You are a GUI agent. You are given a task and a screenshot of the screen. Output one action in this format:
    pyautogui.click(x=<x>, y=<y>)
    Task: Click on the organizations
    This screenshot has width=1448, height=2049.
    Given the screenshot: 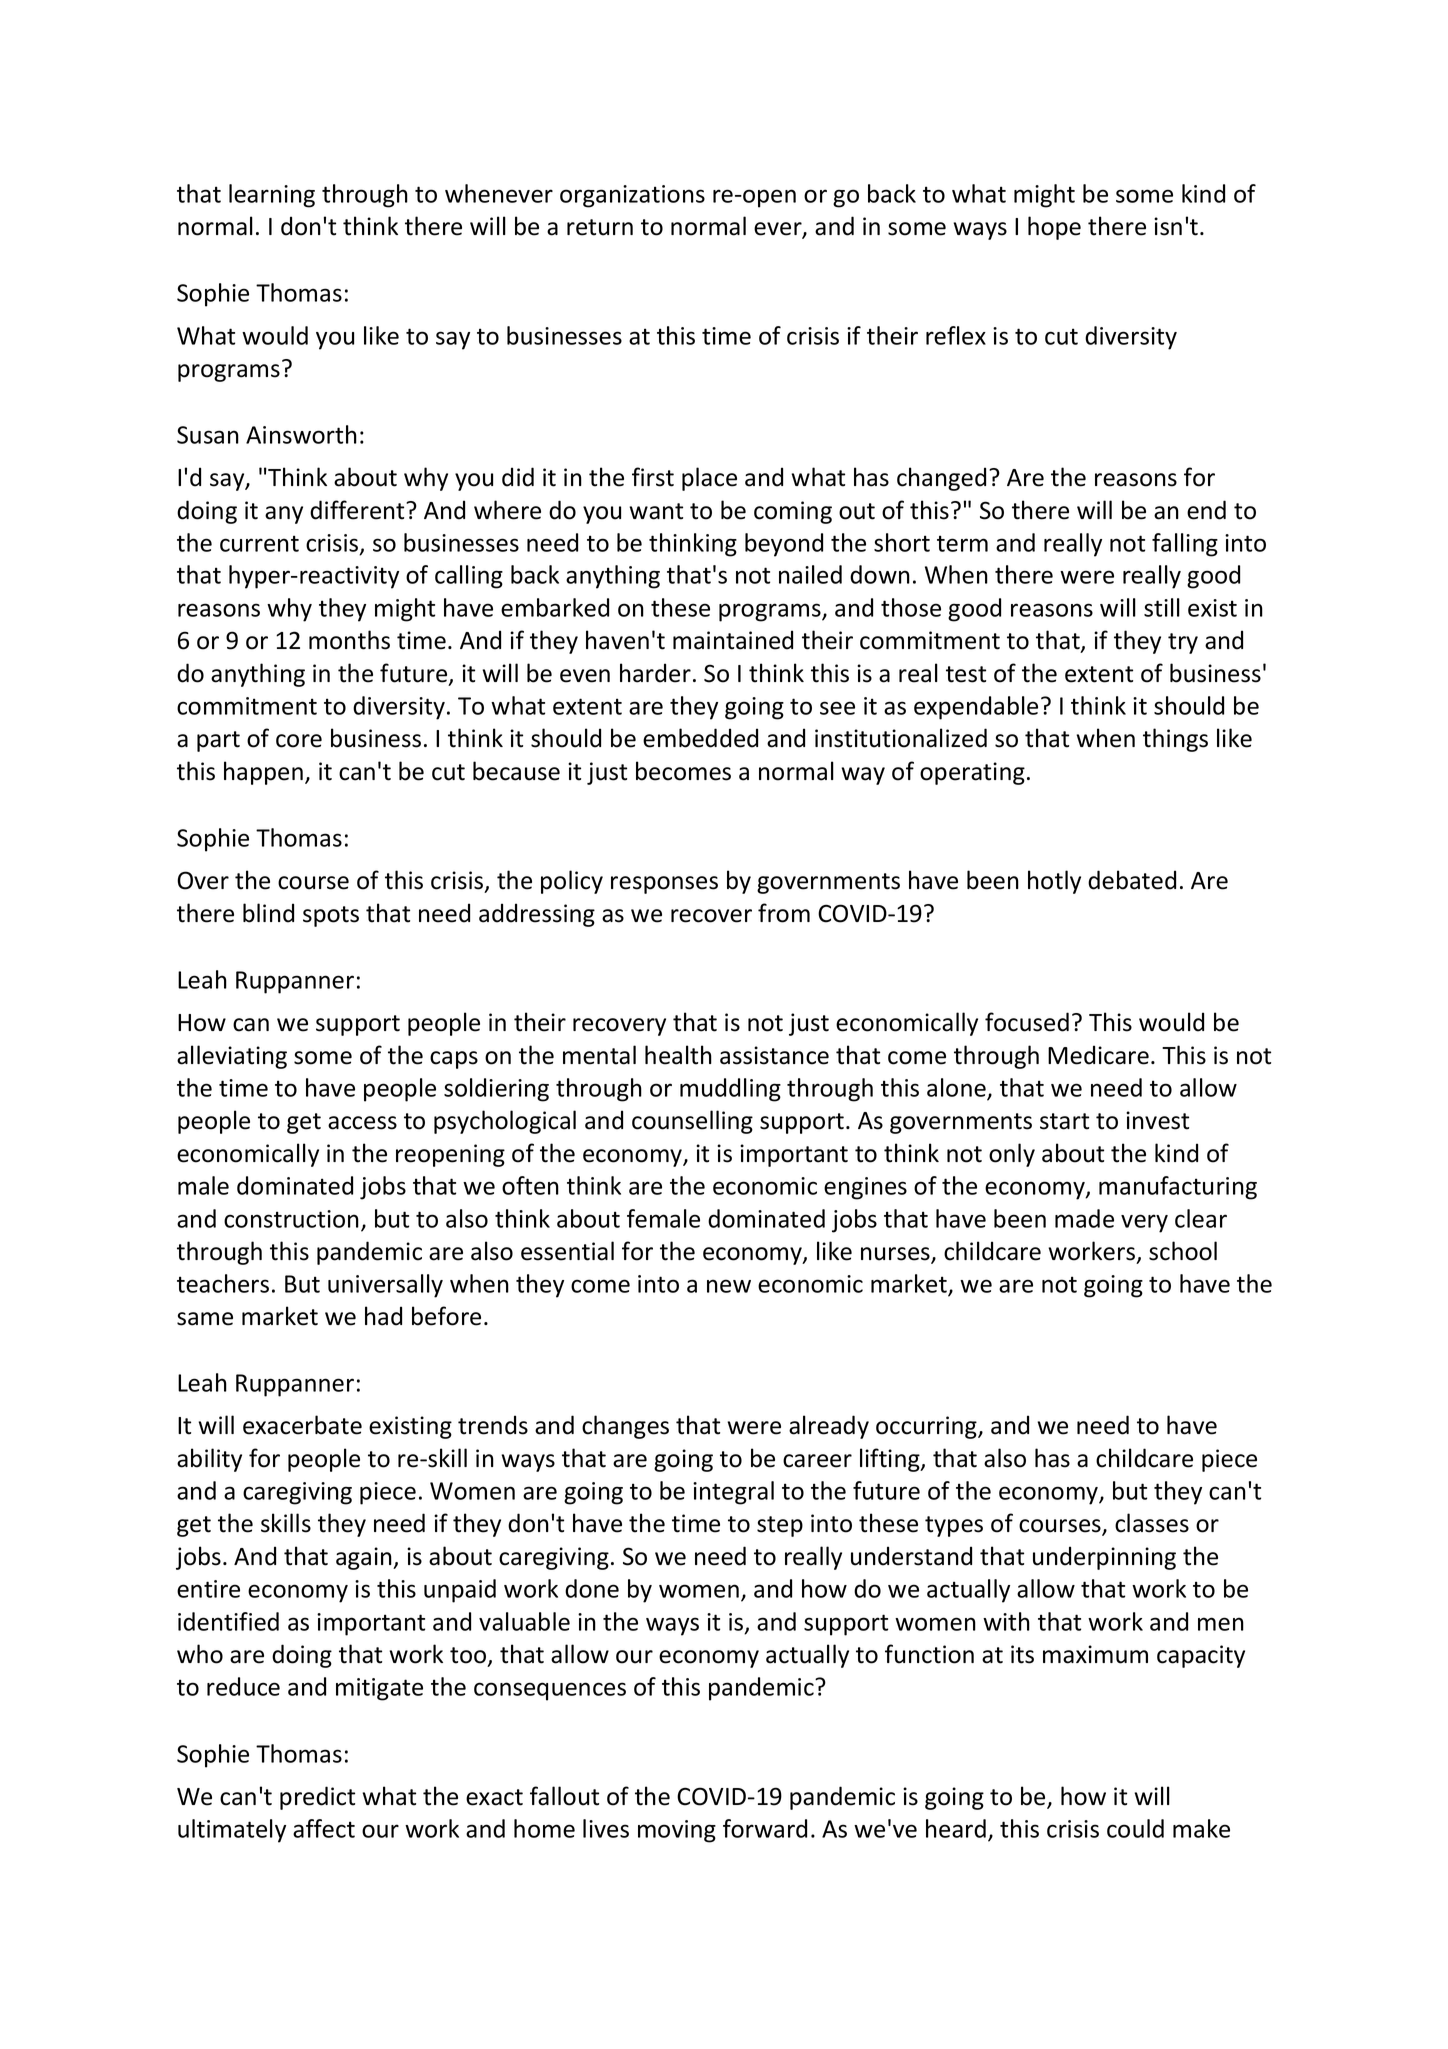 What is the action you would take?
    pyautogui.click(x=632, y=196)
